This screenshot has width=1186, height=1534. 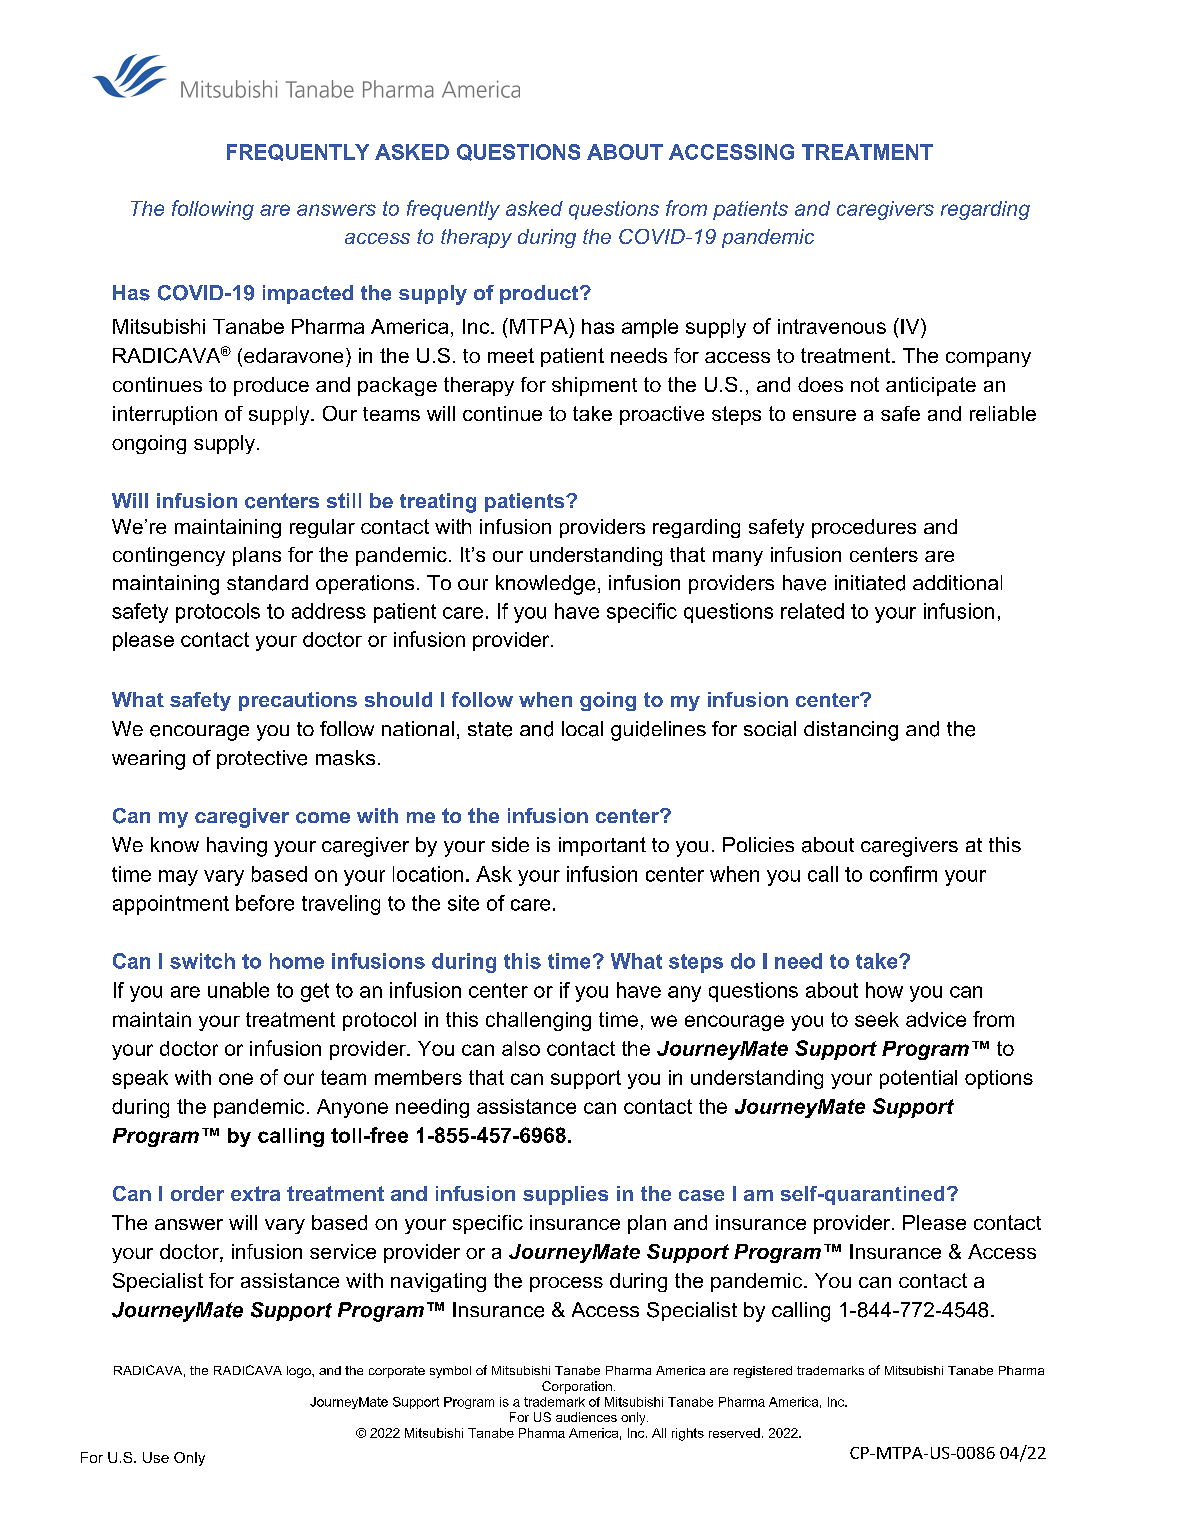 What do you see at coordinates (832, 326) in the screenshot?
I see `intravenous` at bounding box center [832, 326].
